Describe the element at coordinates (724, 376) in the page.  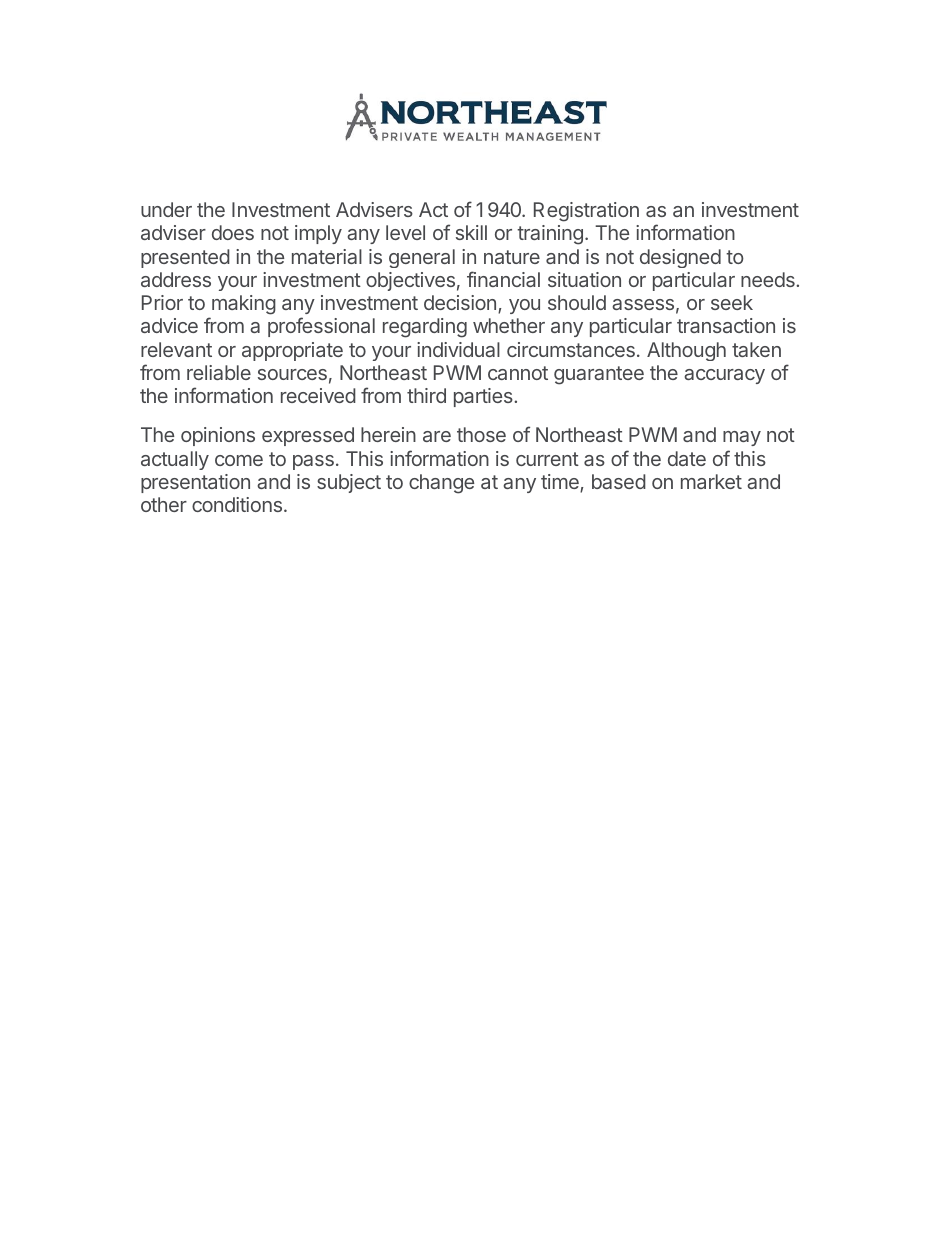
I see `accuracy` at that location.
